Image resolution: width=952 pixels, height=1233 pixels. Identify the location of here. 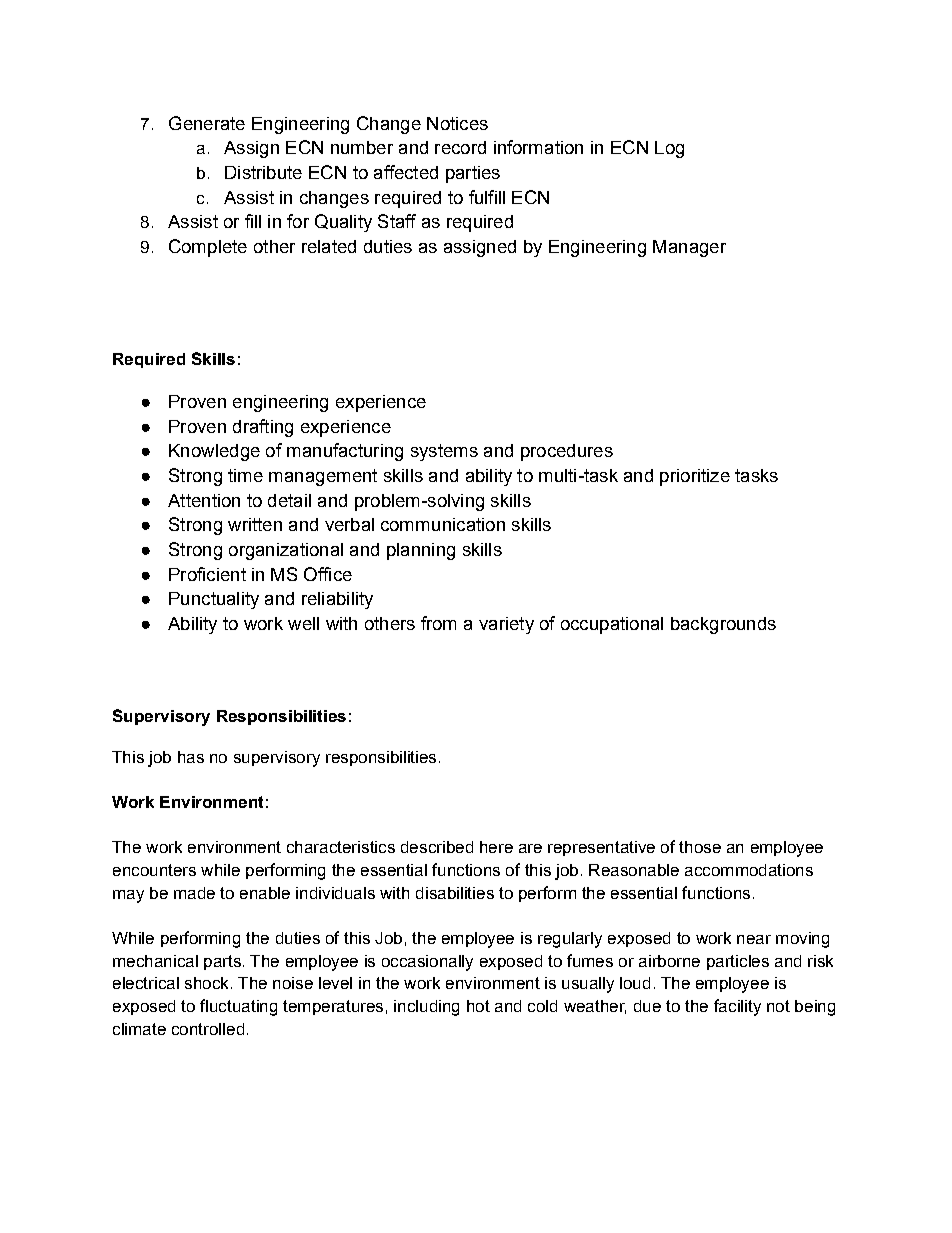
(496, 847).
